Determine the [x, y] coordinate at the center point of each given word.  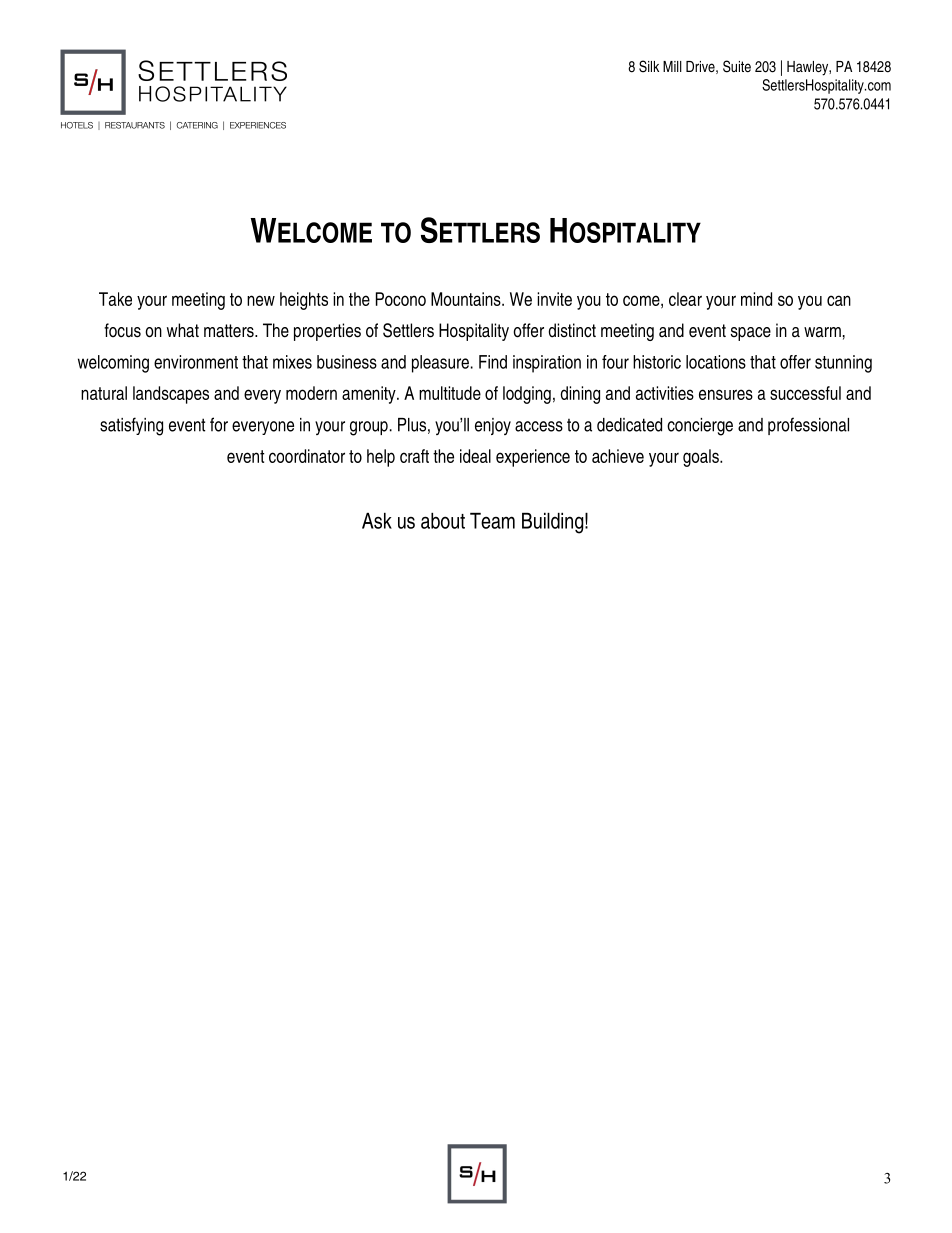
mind [756, 299]
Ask [377, 521]
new [261, 300]
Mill [672, 66]
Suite [737, 66]
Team [492, 521]
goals [702, 458]
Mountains [467, 299]
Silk [649, 66]
